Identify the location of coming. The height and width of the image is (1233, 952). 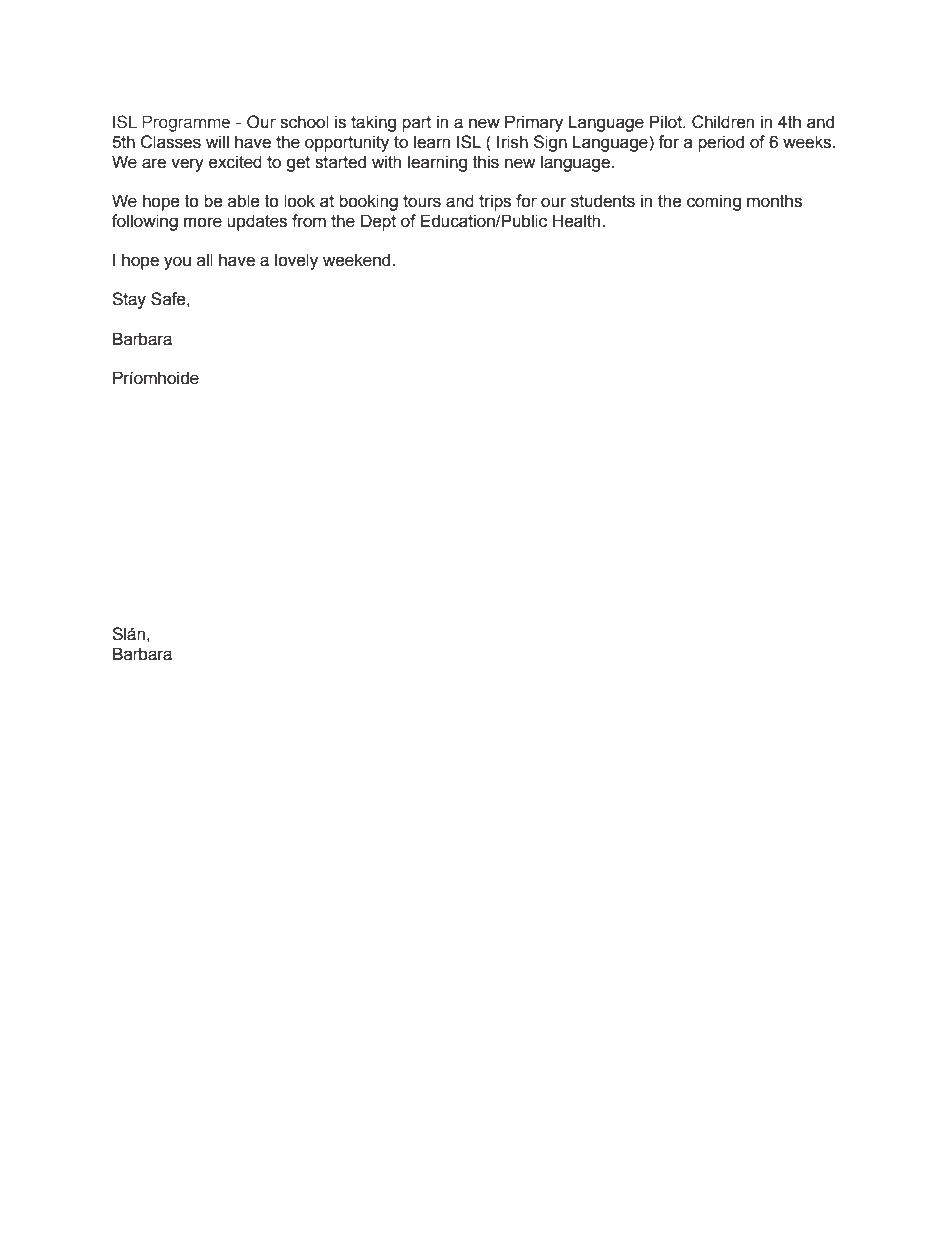
(714, 202).
